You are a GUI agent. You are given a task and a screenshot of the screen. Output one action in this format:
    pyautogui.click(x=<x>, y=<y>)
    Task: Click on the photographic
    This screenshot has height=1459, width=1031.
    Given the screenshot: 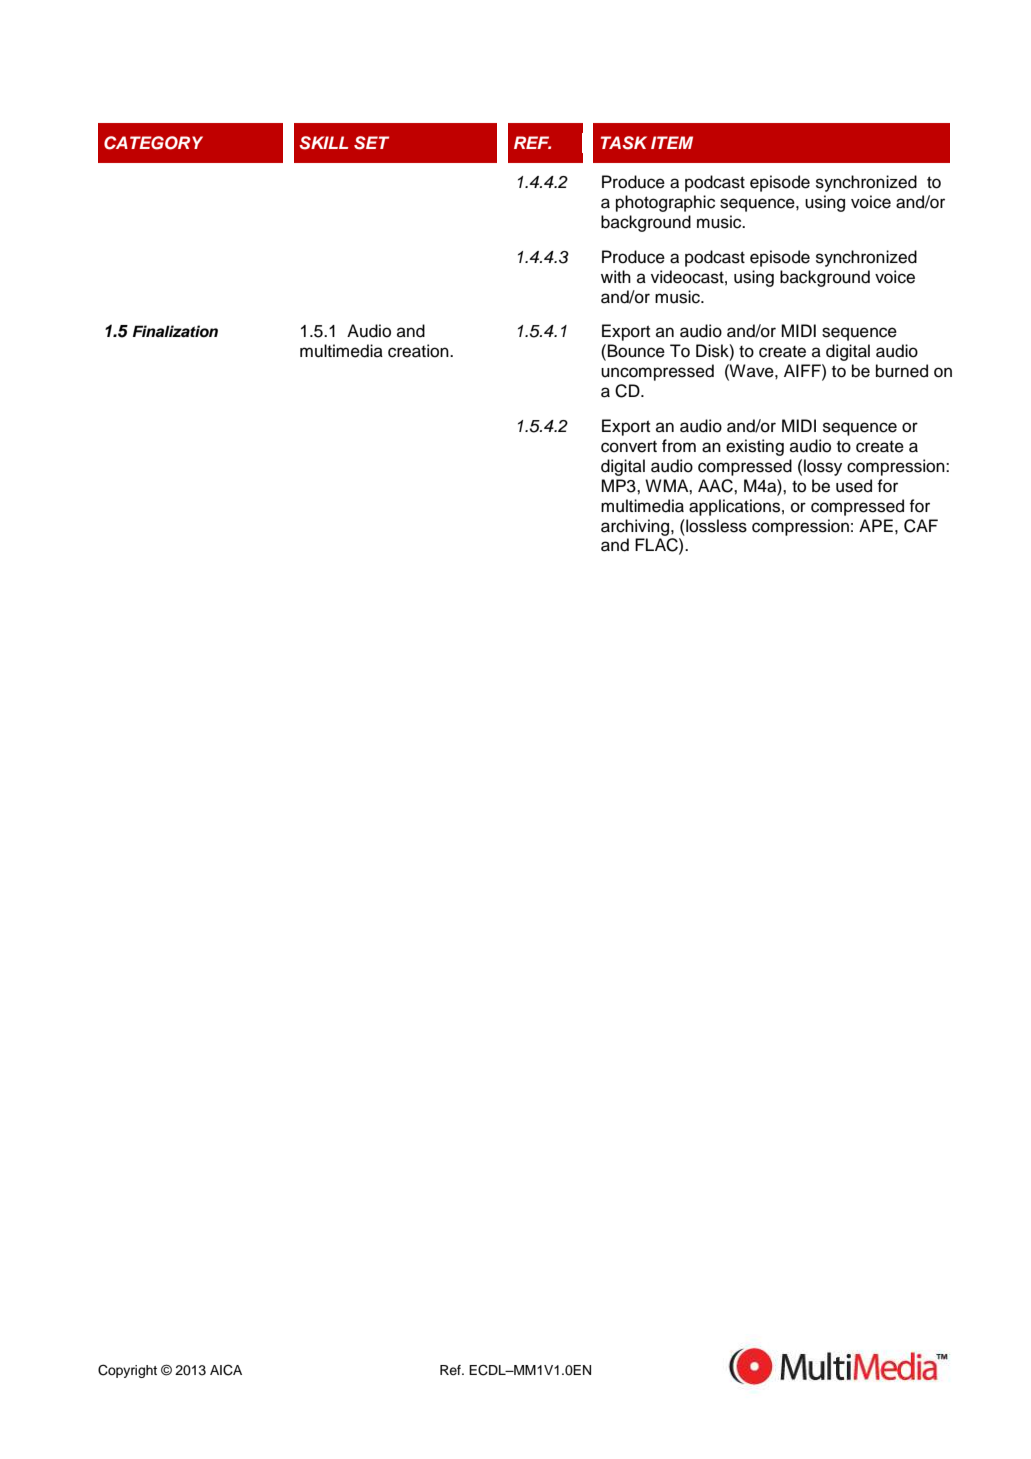 What is the action you would take?
    pyautogui.click(x=665, y=203)
